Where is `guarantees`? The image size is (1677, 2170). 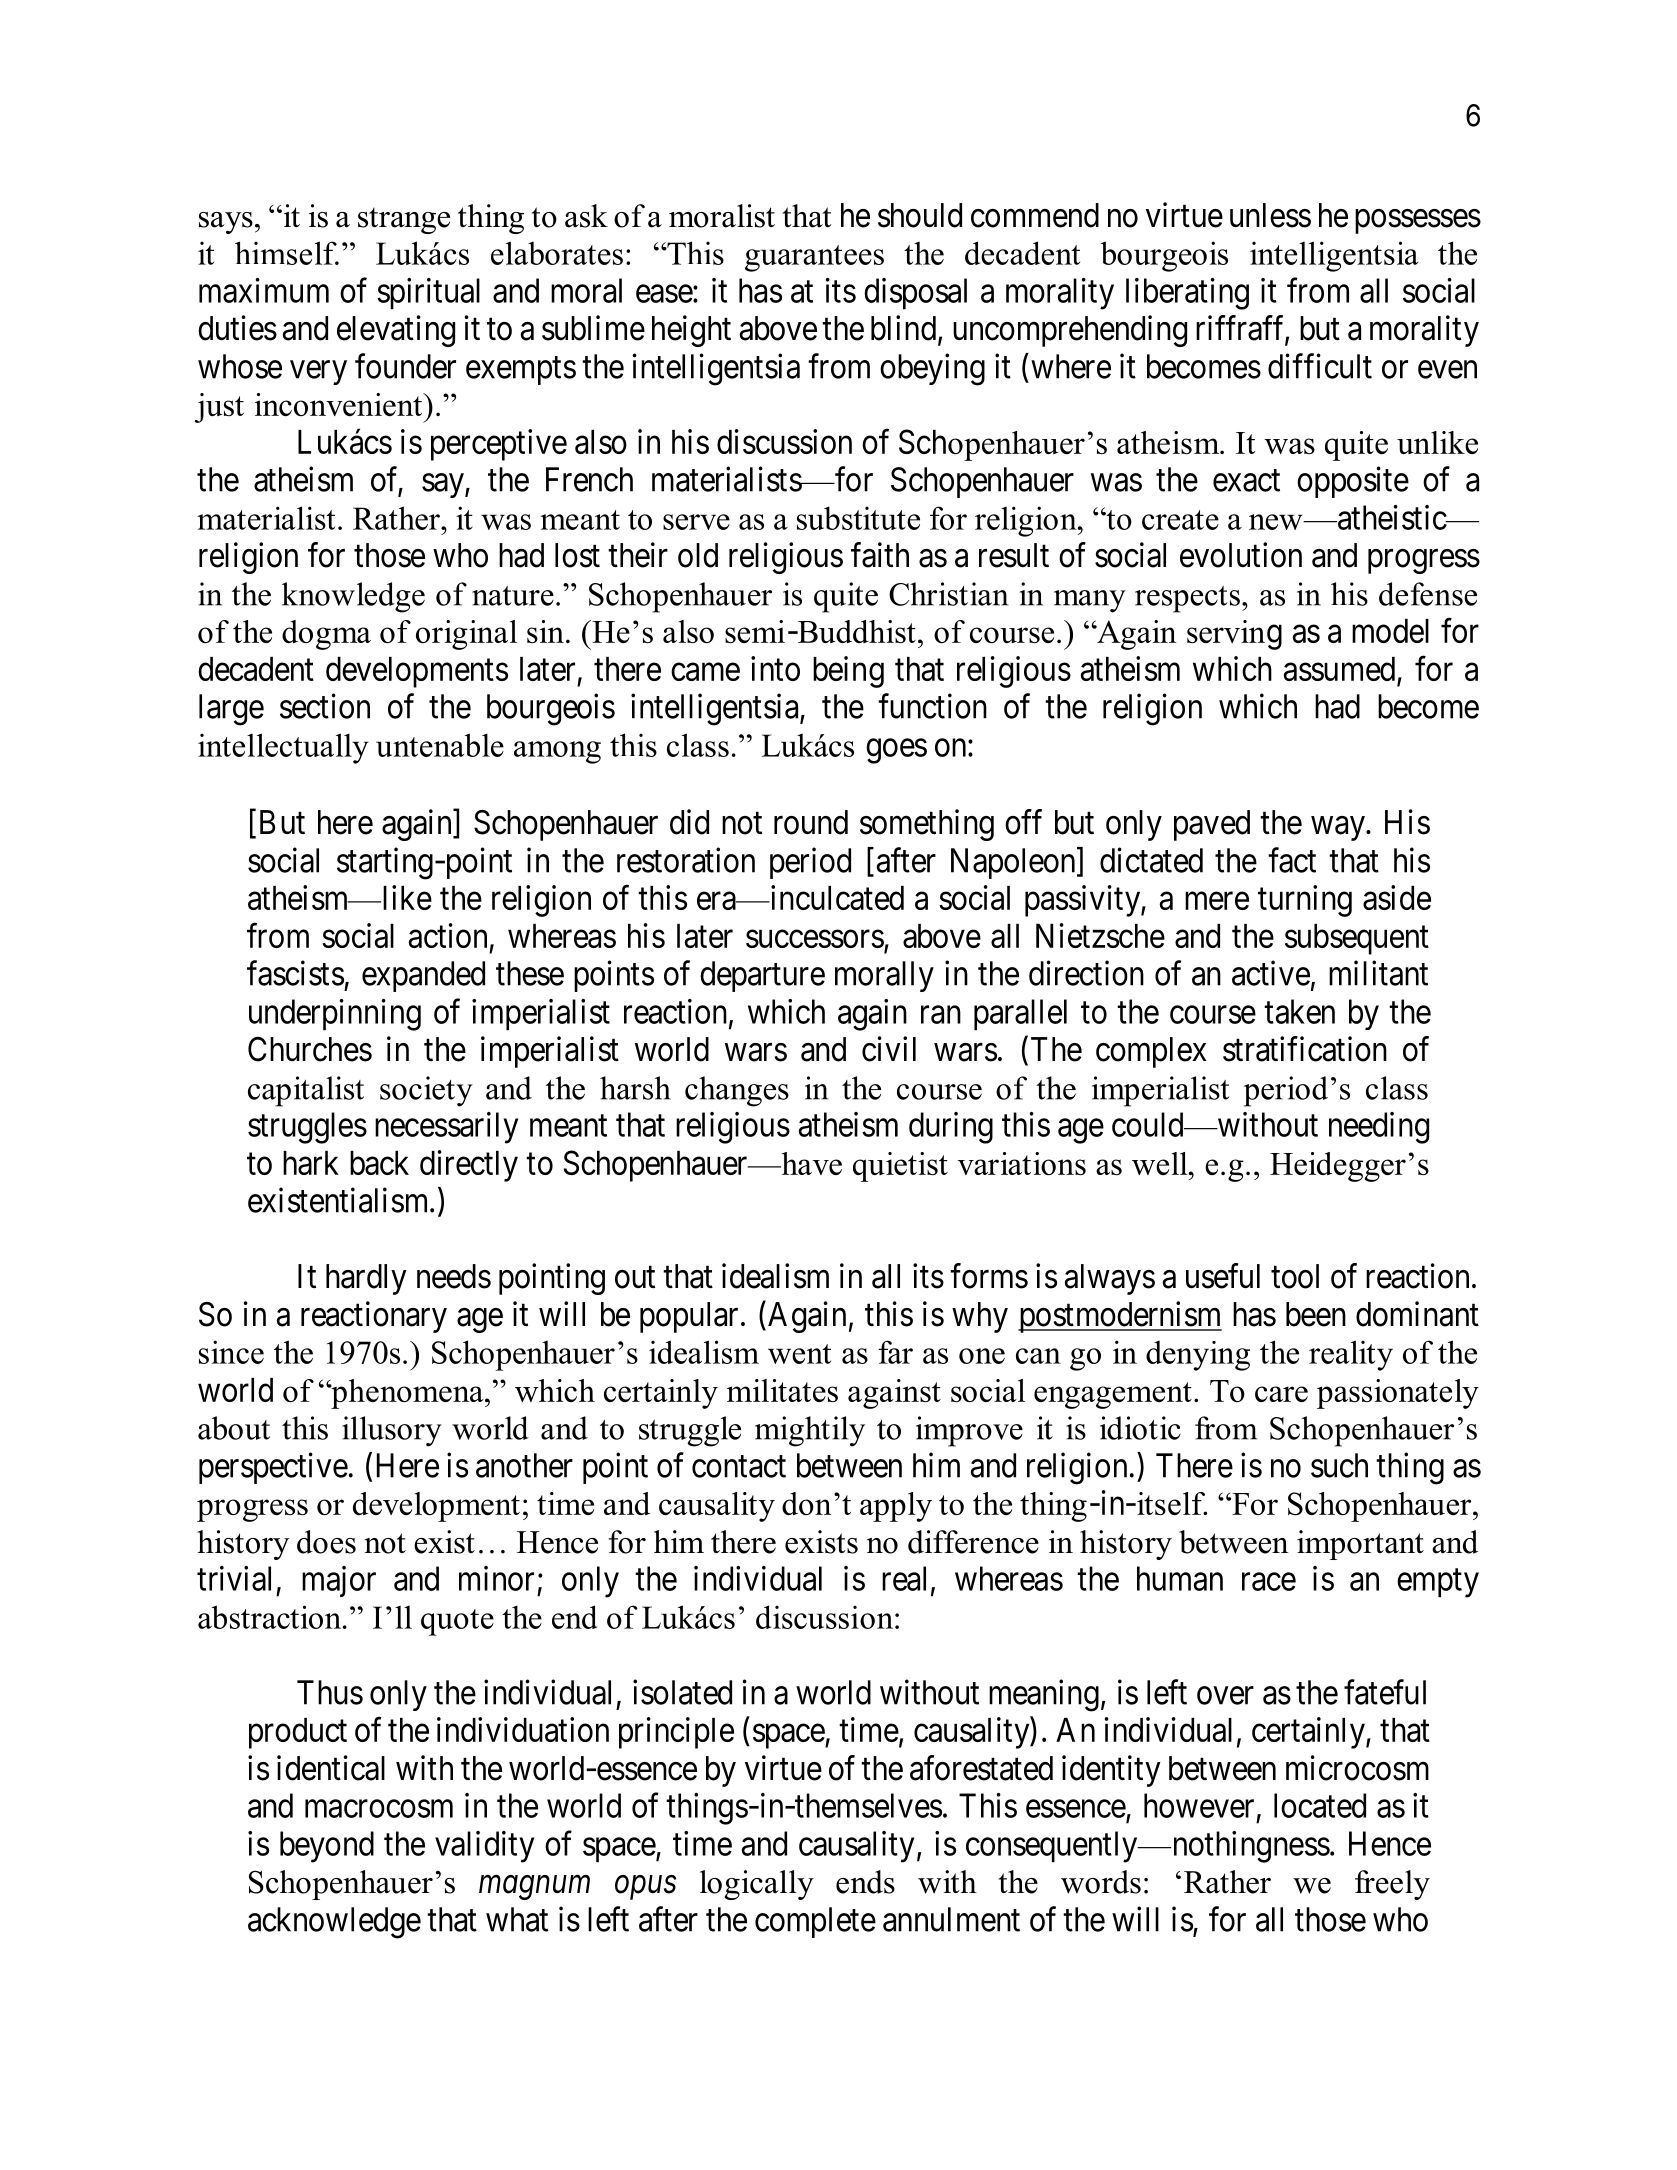 guarantees is located at coordinates (814, 258).
